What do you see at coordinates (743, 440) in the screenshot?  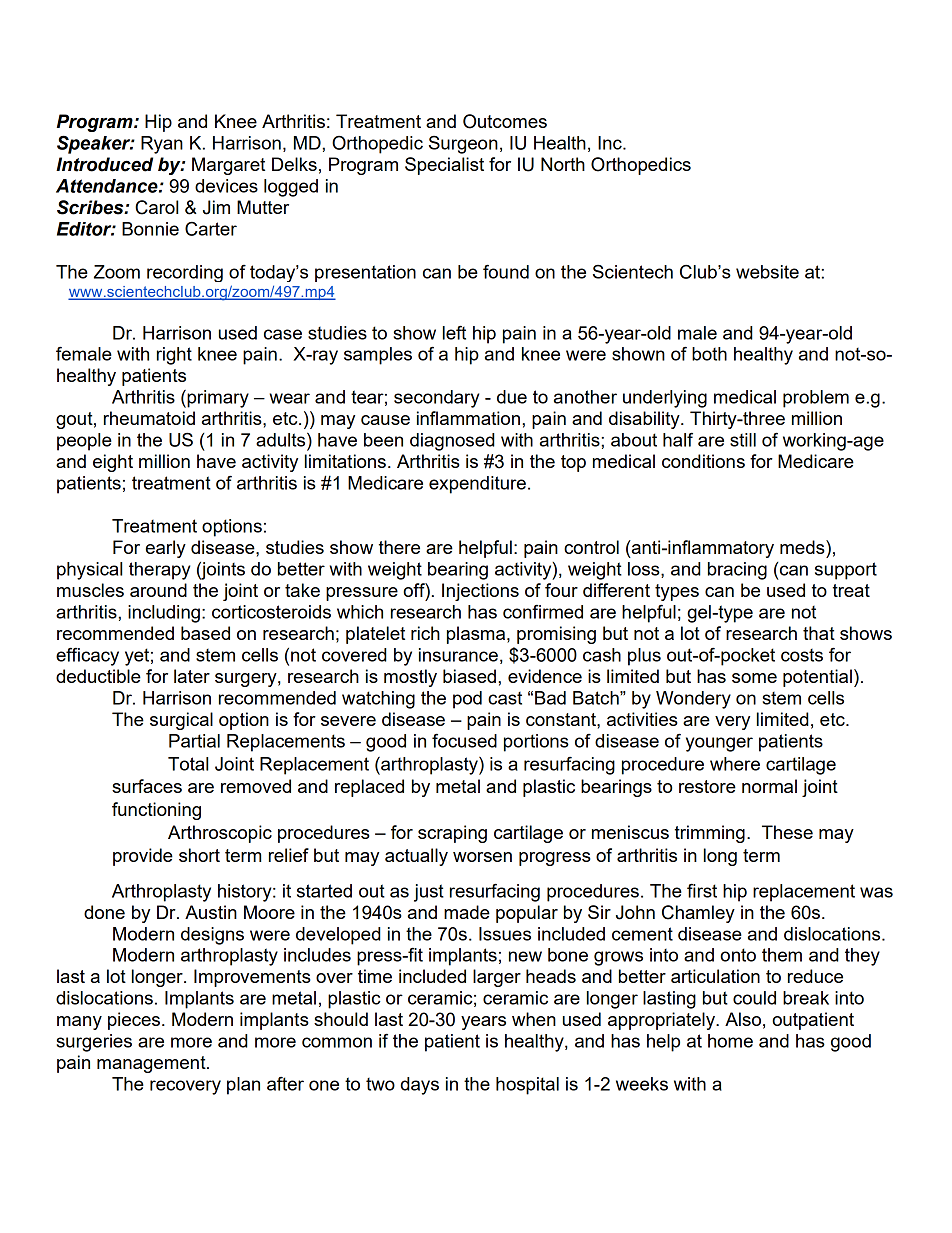 I see `still` at bounding box center [743, 440].
